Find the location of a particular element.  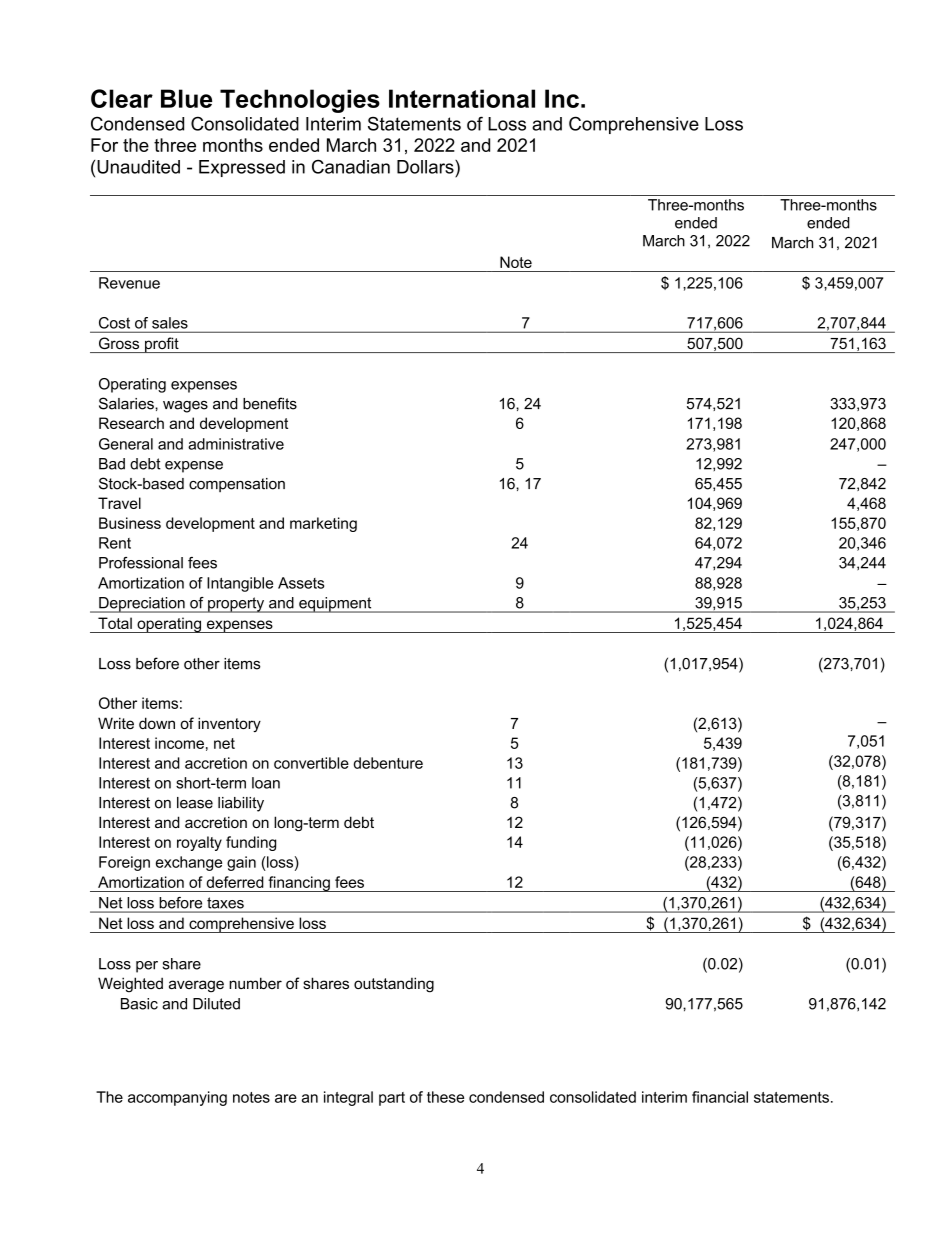

debenture is located at coordinates (388, 763).
